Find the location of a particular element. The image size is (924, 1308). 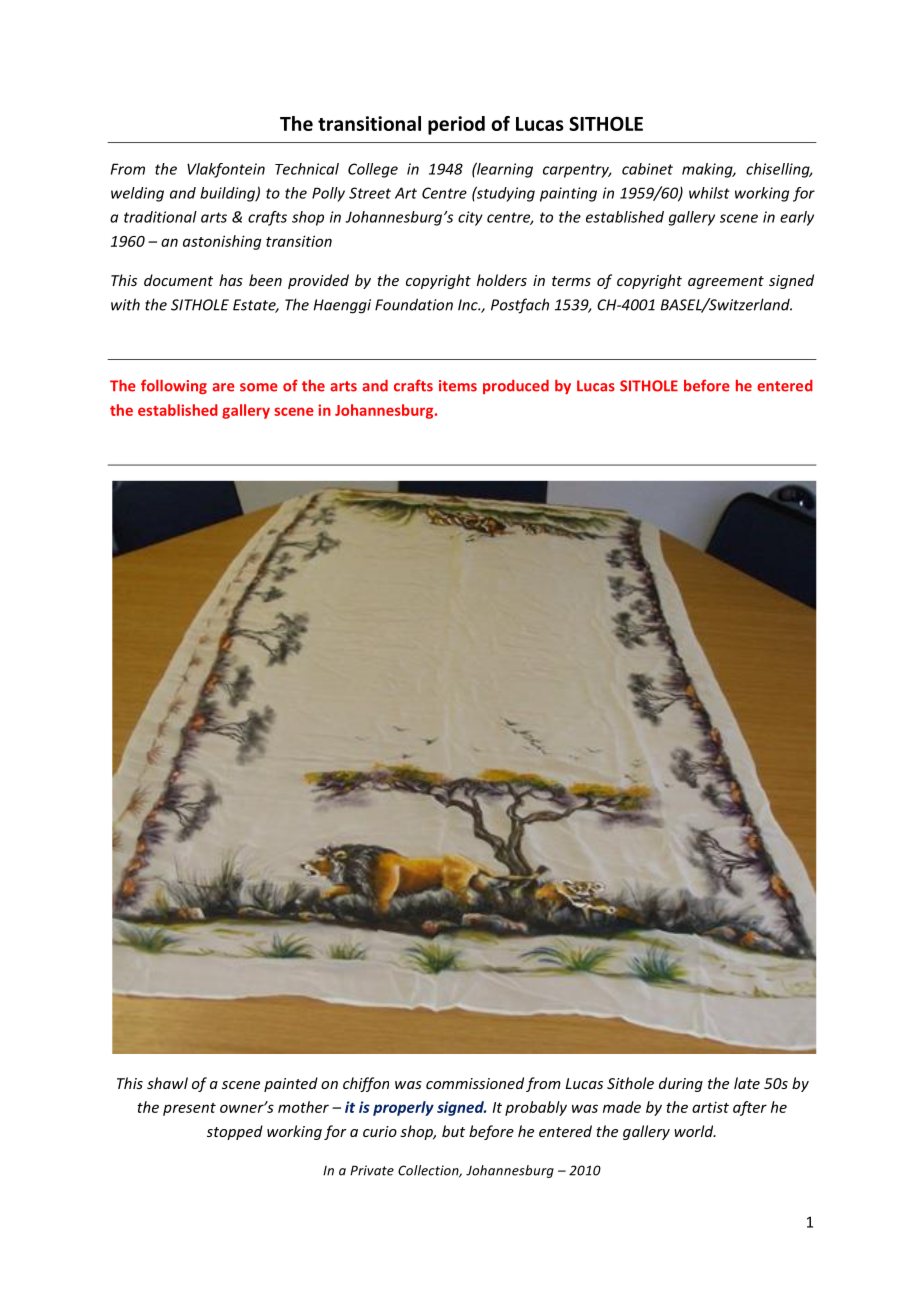

are is located at coordinates (223, 387).
